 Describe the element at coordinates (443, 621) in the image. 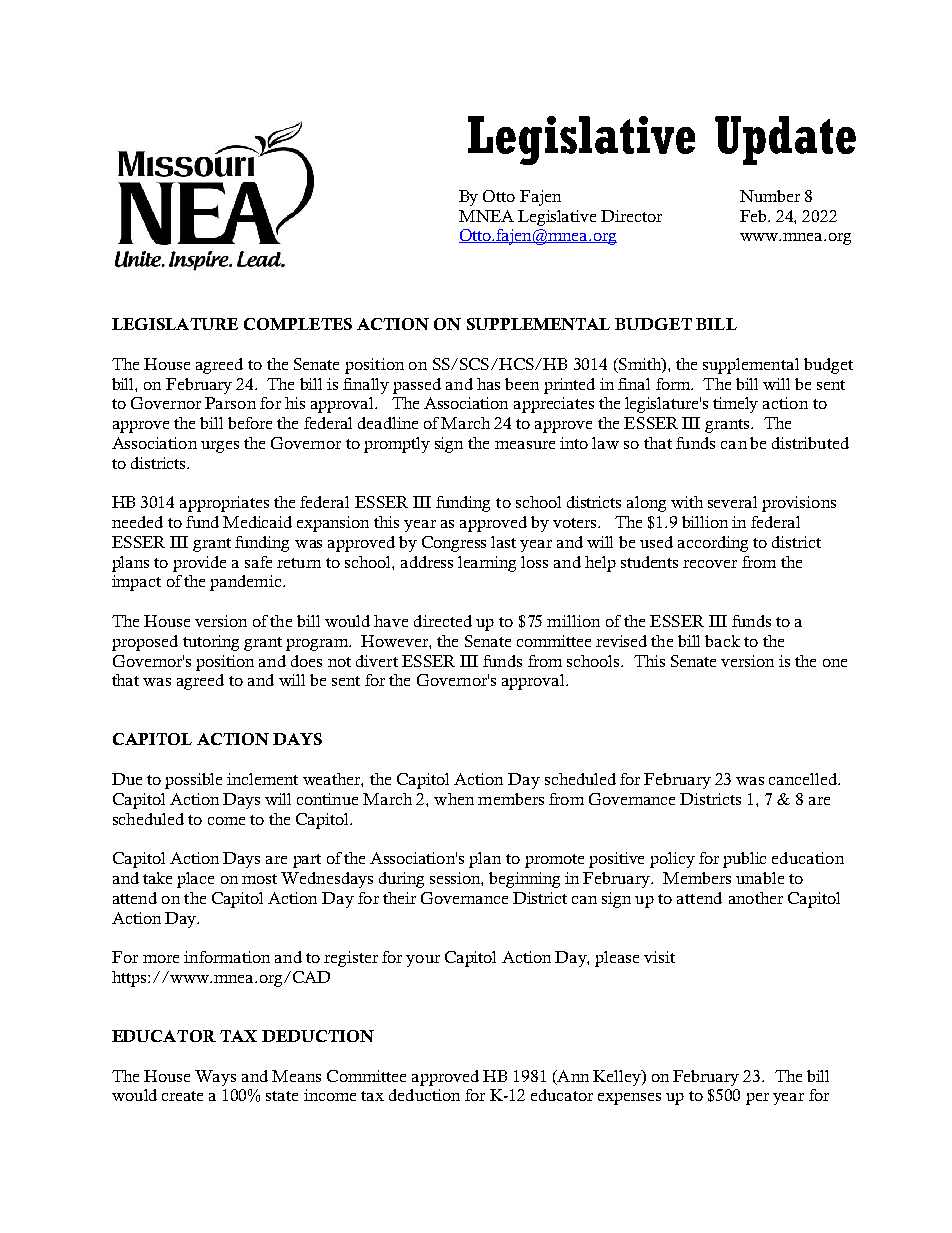

I see `directed` at that location.
